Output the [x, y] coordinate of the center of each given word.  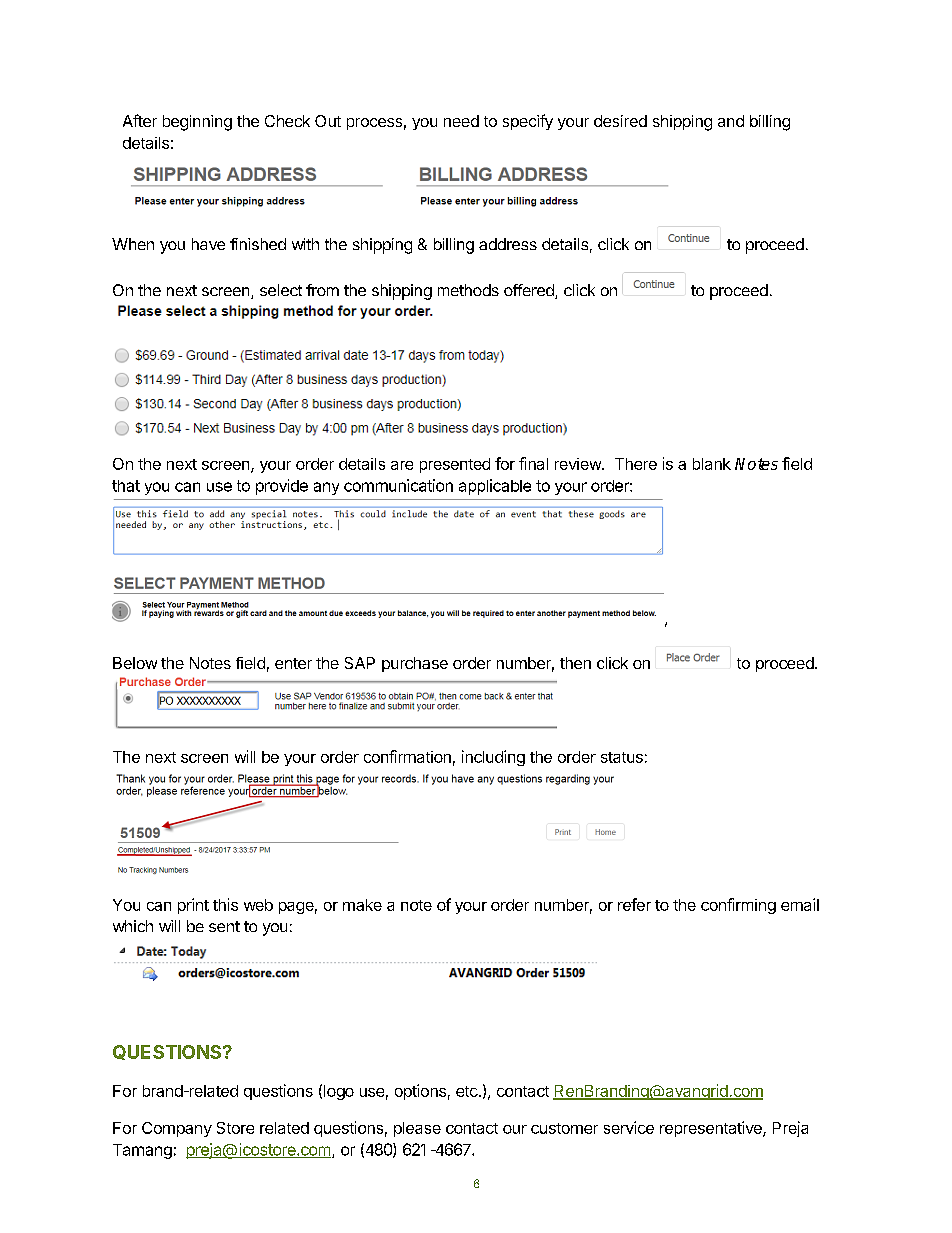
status [622, 757]
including [493, 758]
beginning [197, 123]
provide [282, 487]
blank [712, 464]
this [225, 904]
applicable [495, 487]
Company [177, 1129]
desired [620, 121]
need [461, 121]
